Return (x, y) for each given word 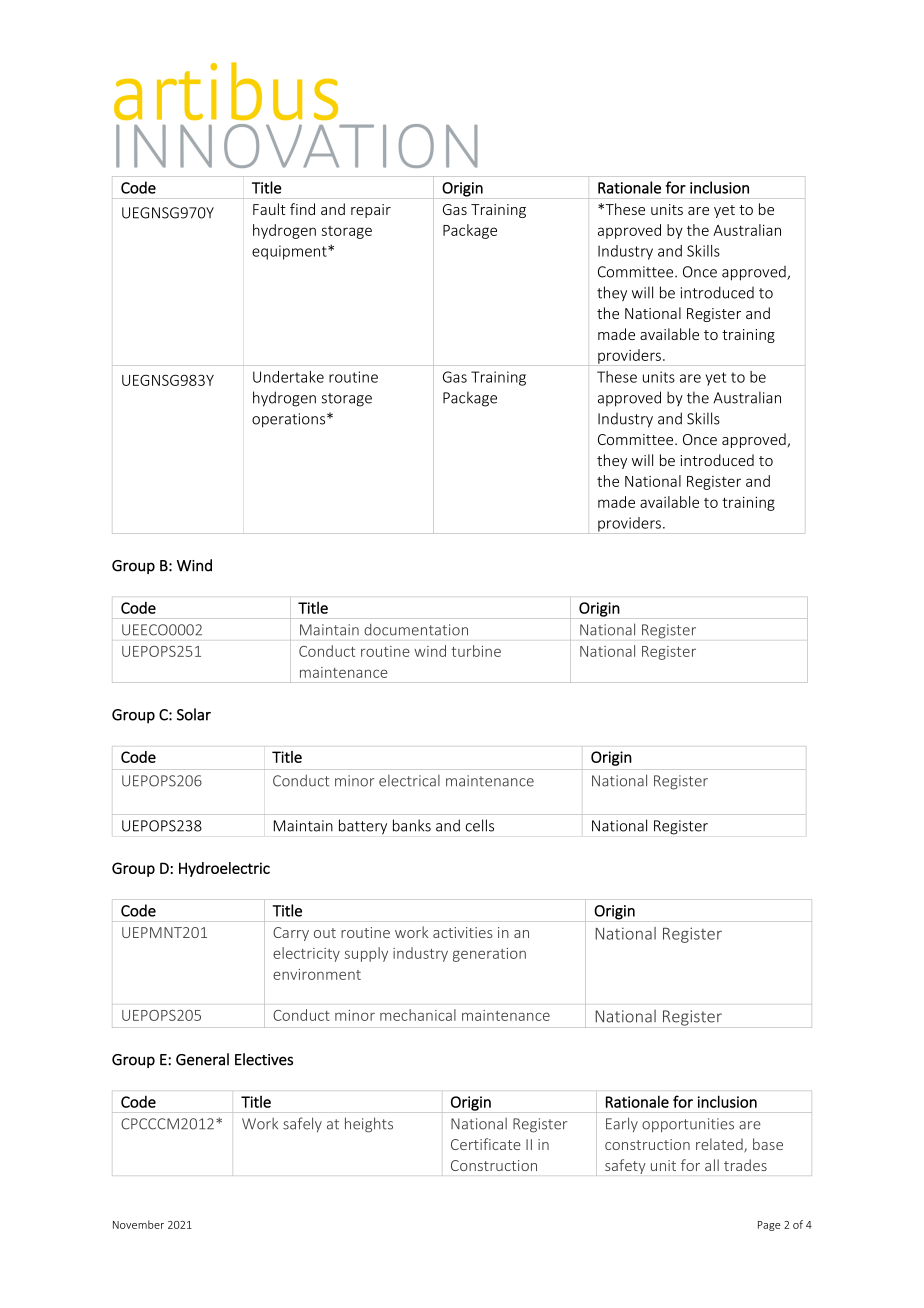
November (138, 1224)
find (302, 209)
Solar (194, 714)
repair (371, 211)
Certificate (486, 1144)
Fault (269, 209)
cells (480, 825)
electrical (409, 781)
